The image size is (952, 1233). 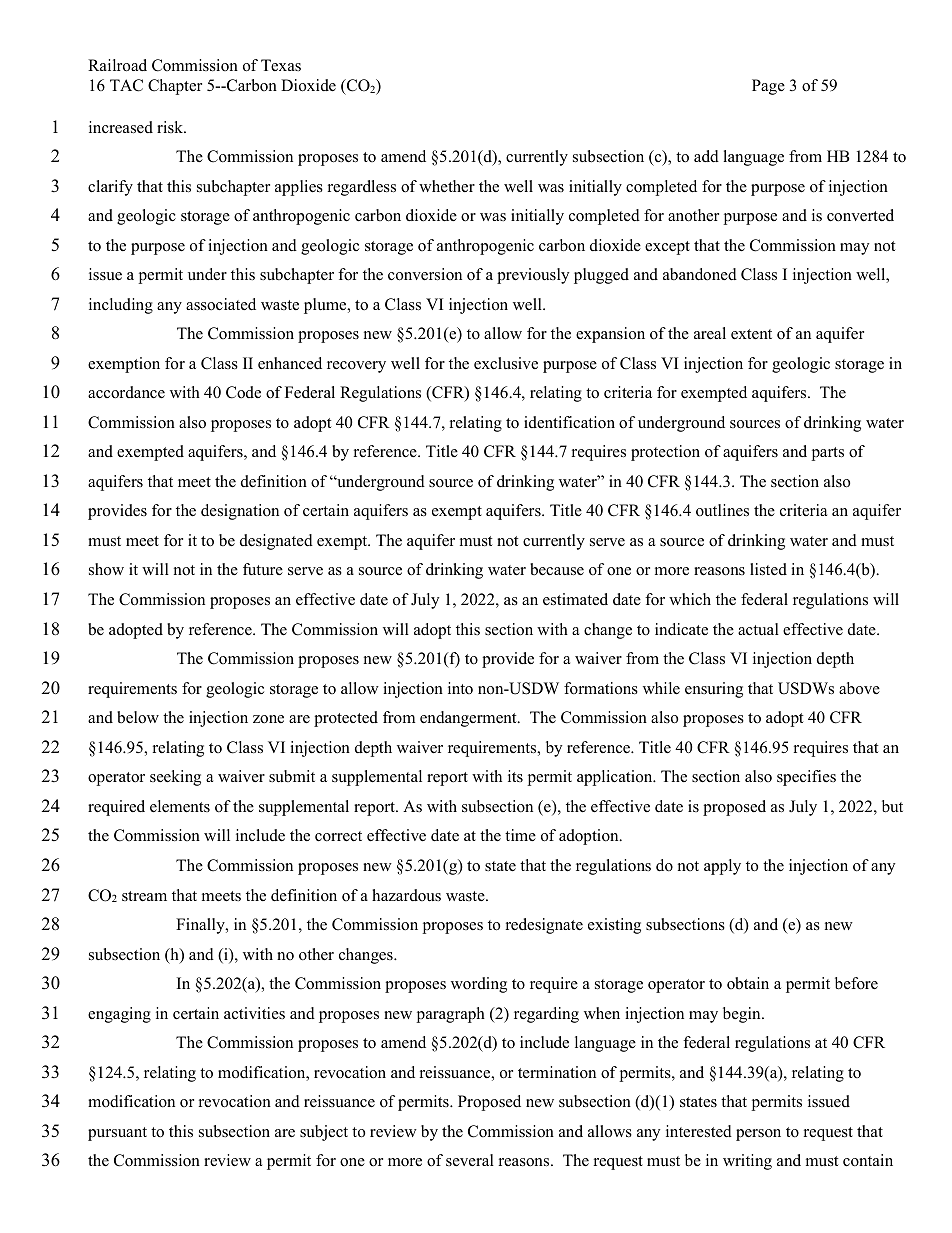 What do you see at coordinates (263, 569) in the screenshot?
I see `future` at bounding box center [263, 569].
